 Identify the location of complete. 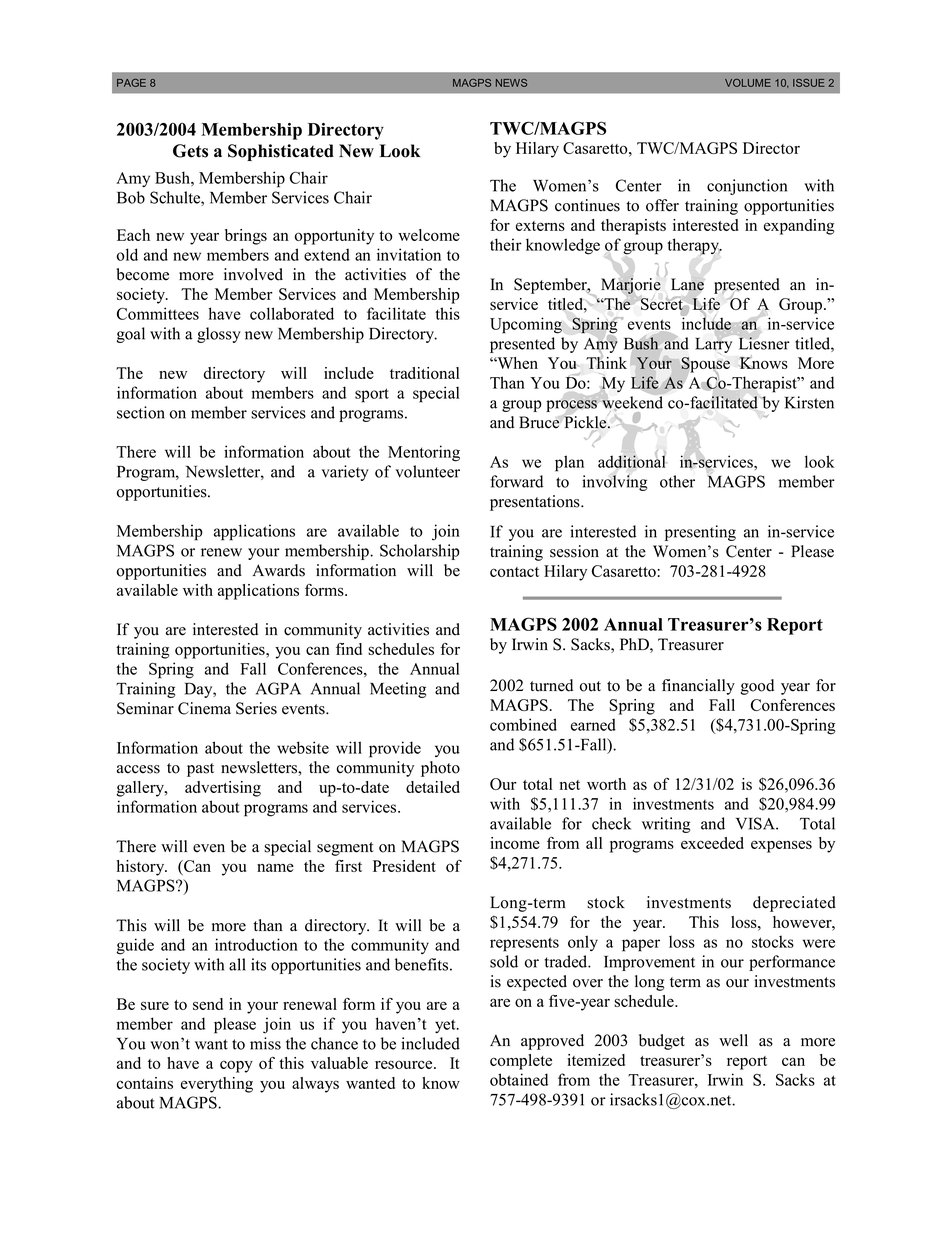
(521, 1062).
